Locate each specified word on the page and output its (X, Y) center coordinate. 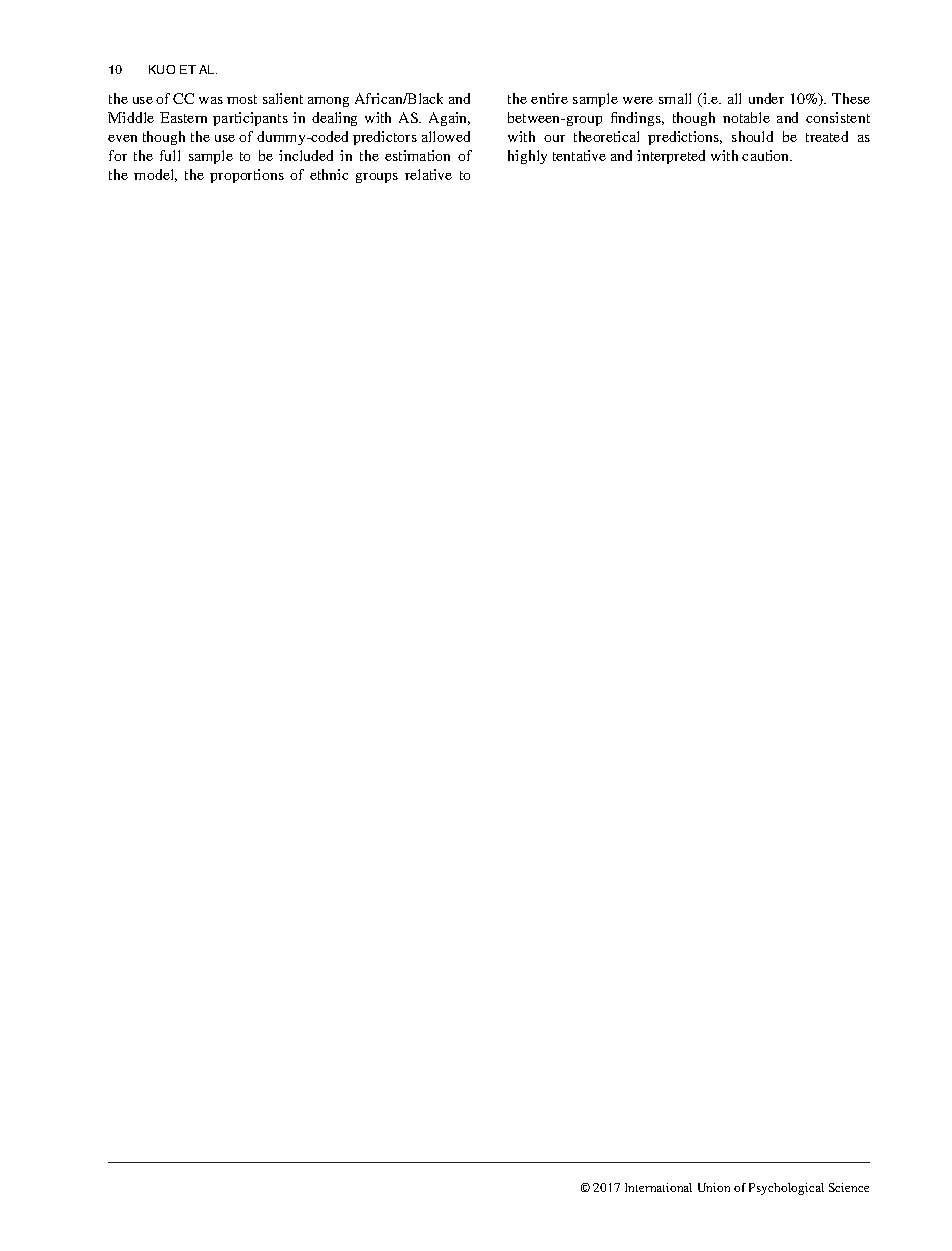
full (170, 155)
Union (714, 1187)
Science (849, 1187)
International (658, 1187)
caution (767, 155)
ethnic (329, 174)
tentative (579, 155)
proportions (247, 176)
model (155, 175)
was (211, 100)
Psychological (786, 1189)
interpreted (671, 157)
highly (527, 157)
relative (428, 174)
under (766, 98)
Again (449, 119)
